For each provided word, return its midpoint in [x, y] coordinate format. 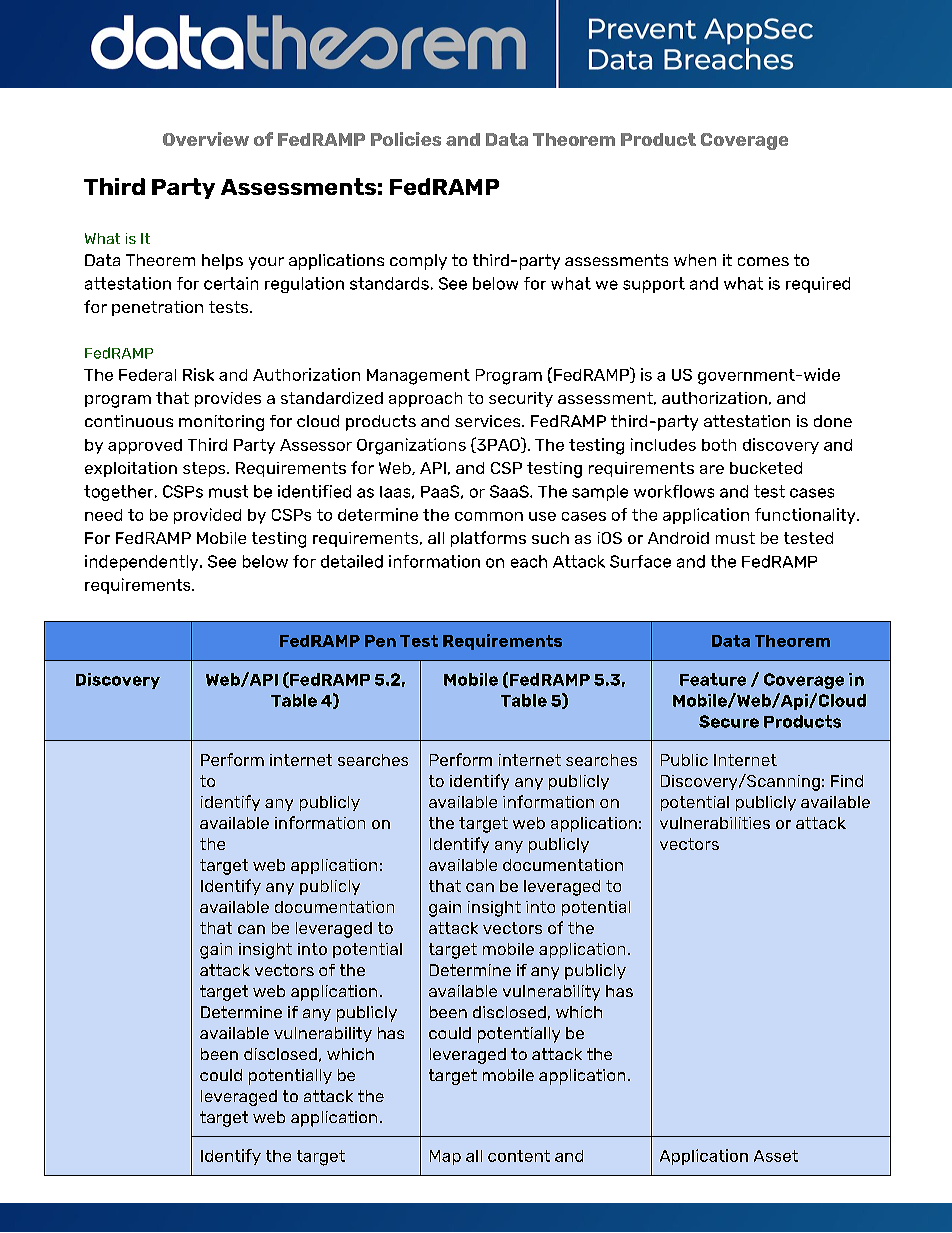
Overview [206, 139]
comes [763, 261]
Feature [713, 679]
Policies [406, 139]
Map [445, 1157]
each [529, 561]
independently [143, 563]
